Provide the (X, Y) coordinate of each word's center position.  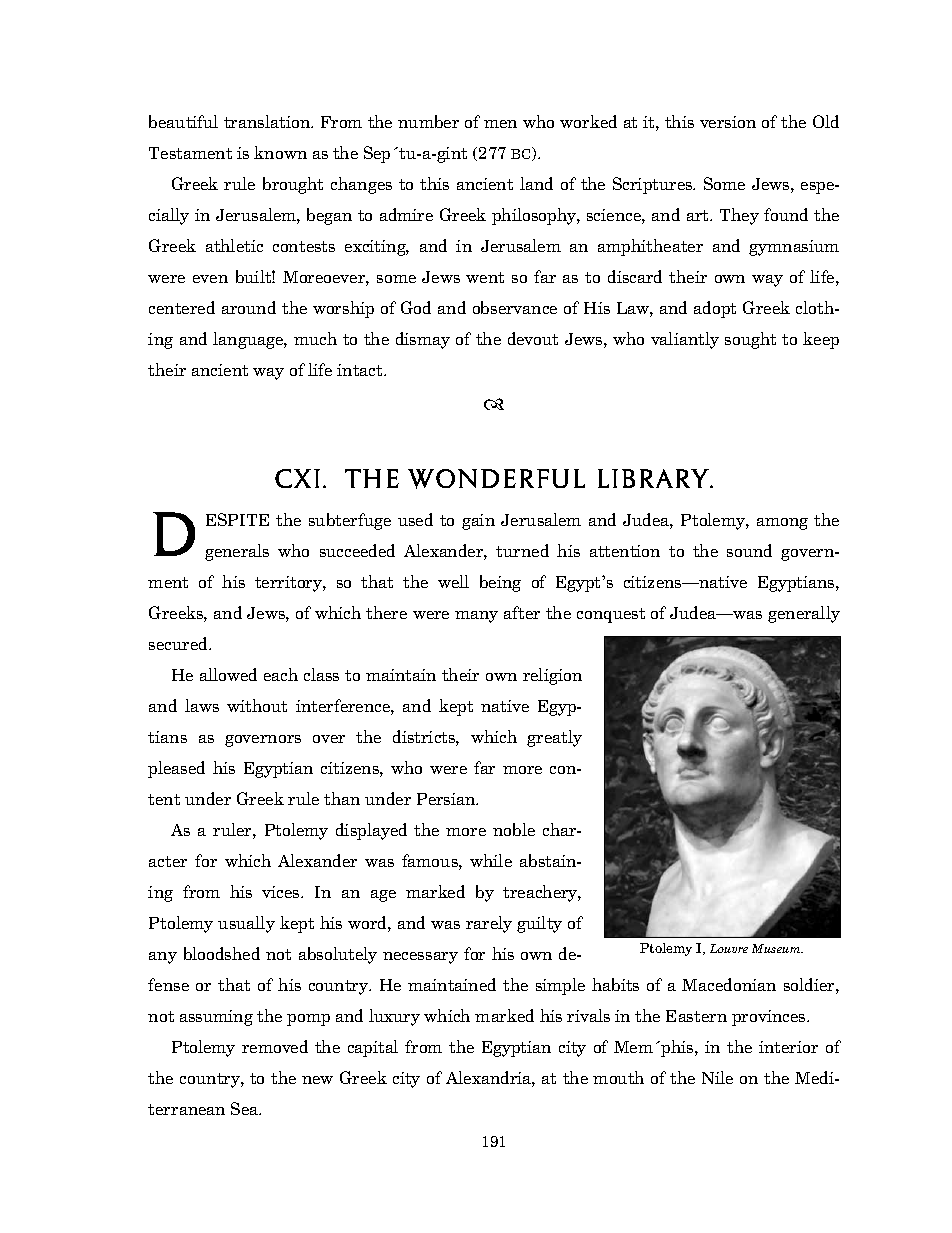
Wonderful (496, 479)
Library (655, 478)
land (536, 183)
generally (804, 614)
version (728, 122)
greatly (554, 738)
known (280, 152)
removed (275, 1046)
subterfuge (350, 521)
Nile (717, 1077)
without (257, 705)
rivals (588, 1015)
